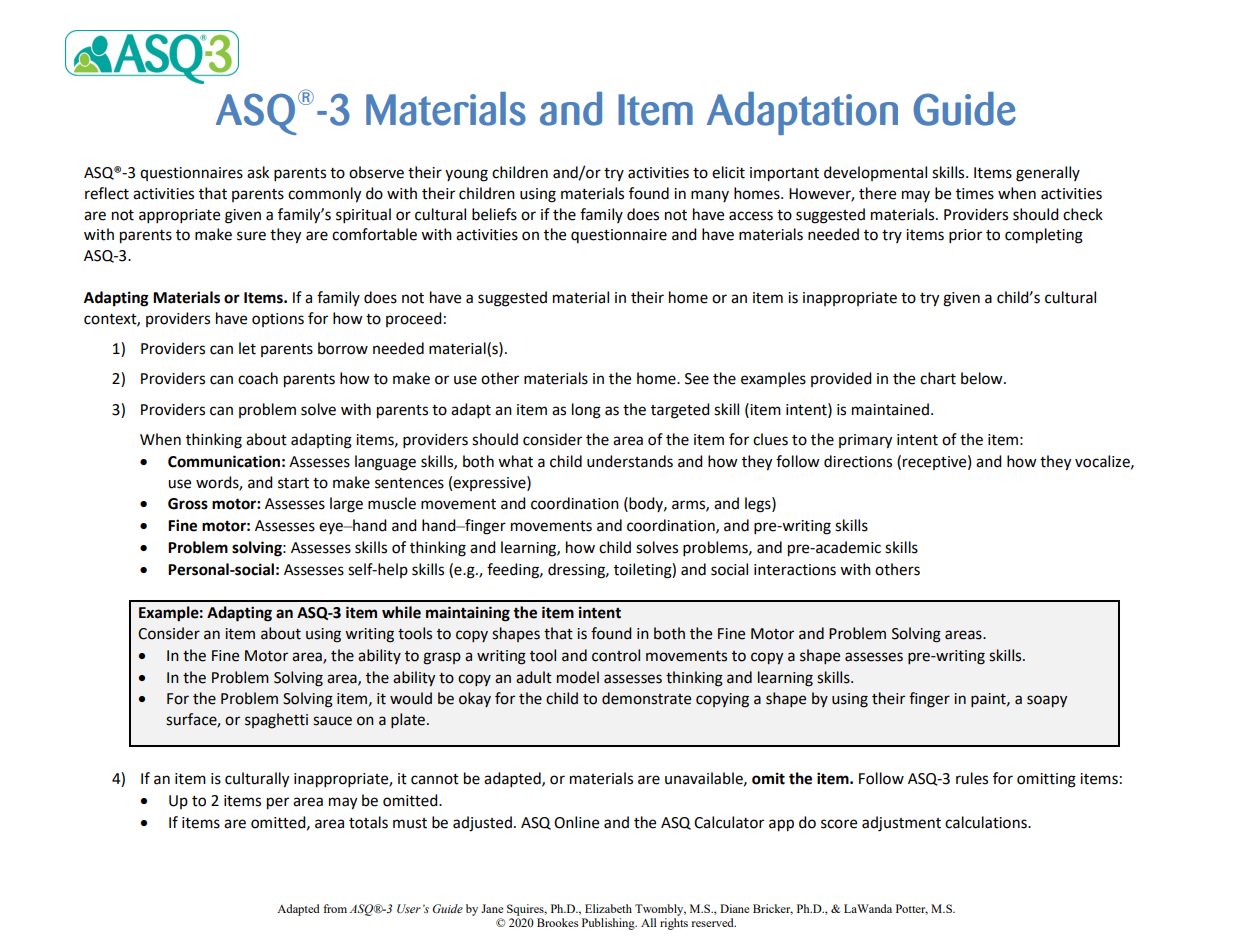  What do you see at coordinates (258, 378) in the page?
I see `coach` at bounding box center [258, 378].
